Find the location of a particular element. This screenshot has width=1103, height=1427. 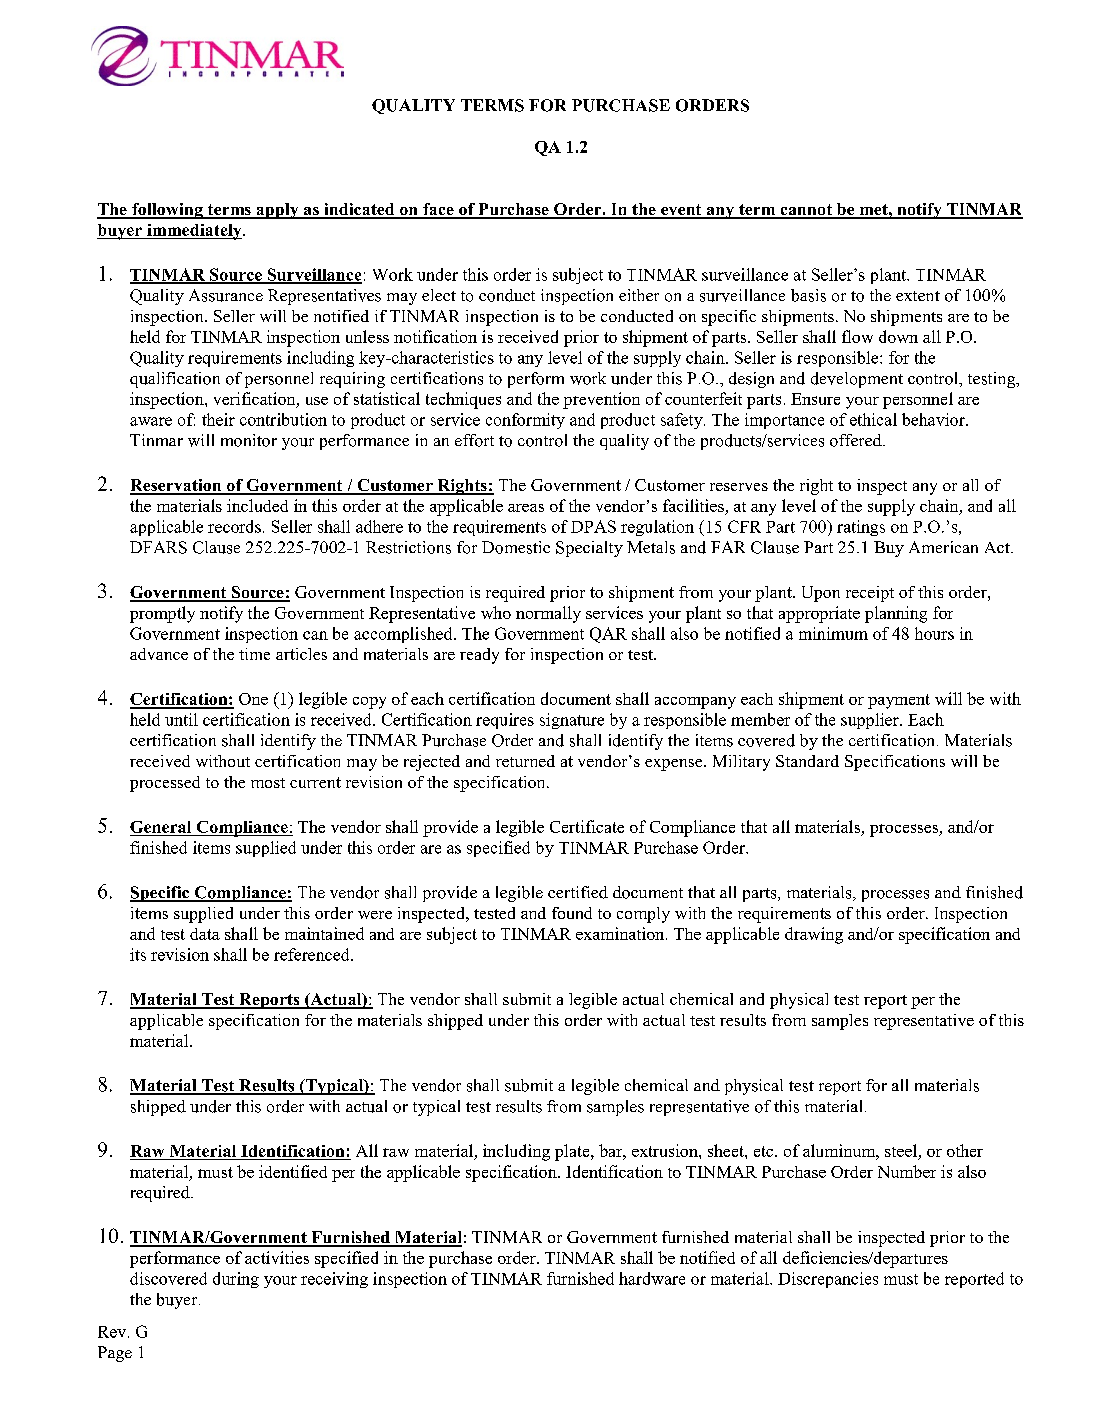

returned is located at coordinates (525, 761).
